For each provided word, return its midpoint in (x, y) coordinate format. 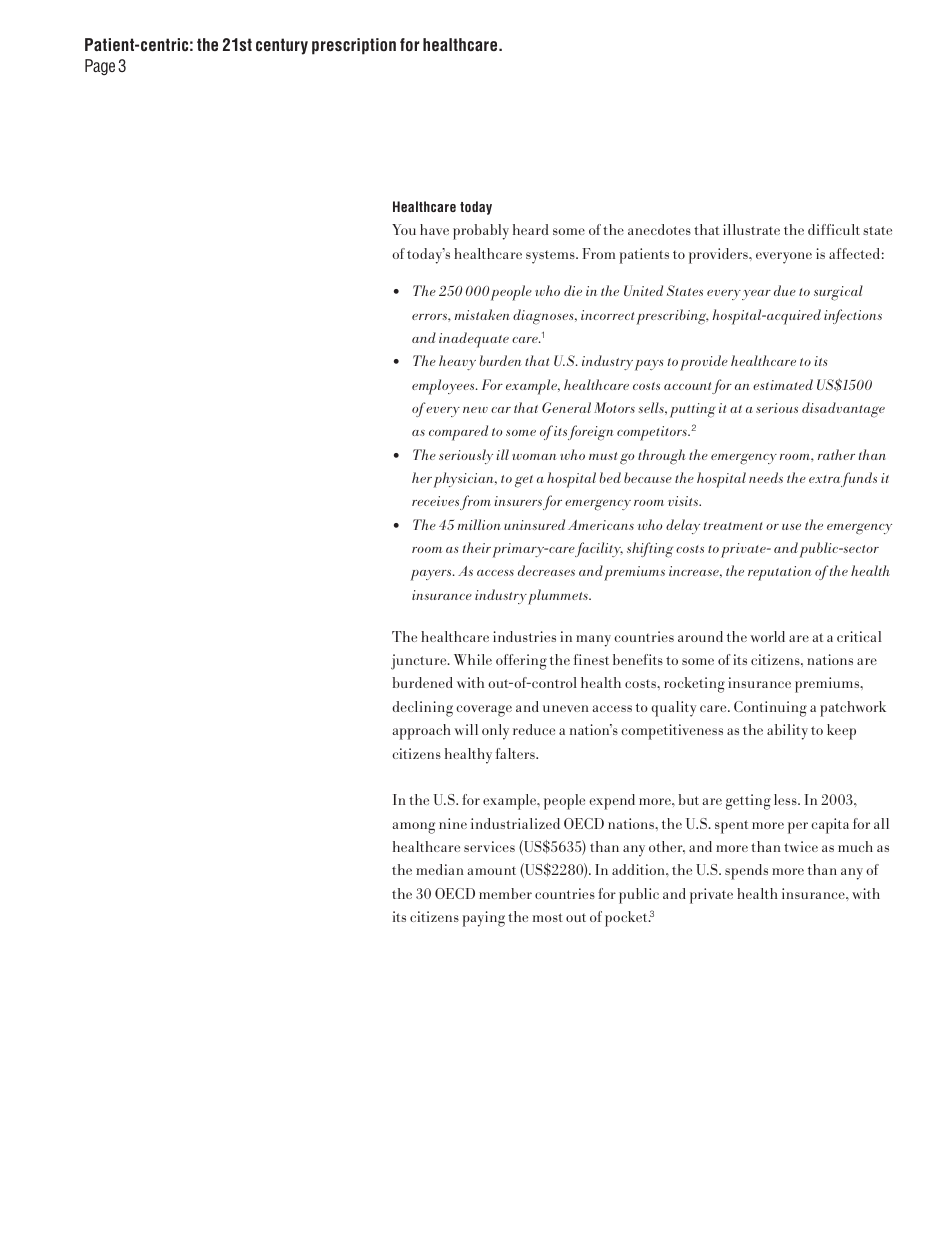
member (505, 893)
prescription (354, 46)
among (413, 828)
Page (100, 67)
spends (746, 872)
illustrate (751, 229)
